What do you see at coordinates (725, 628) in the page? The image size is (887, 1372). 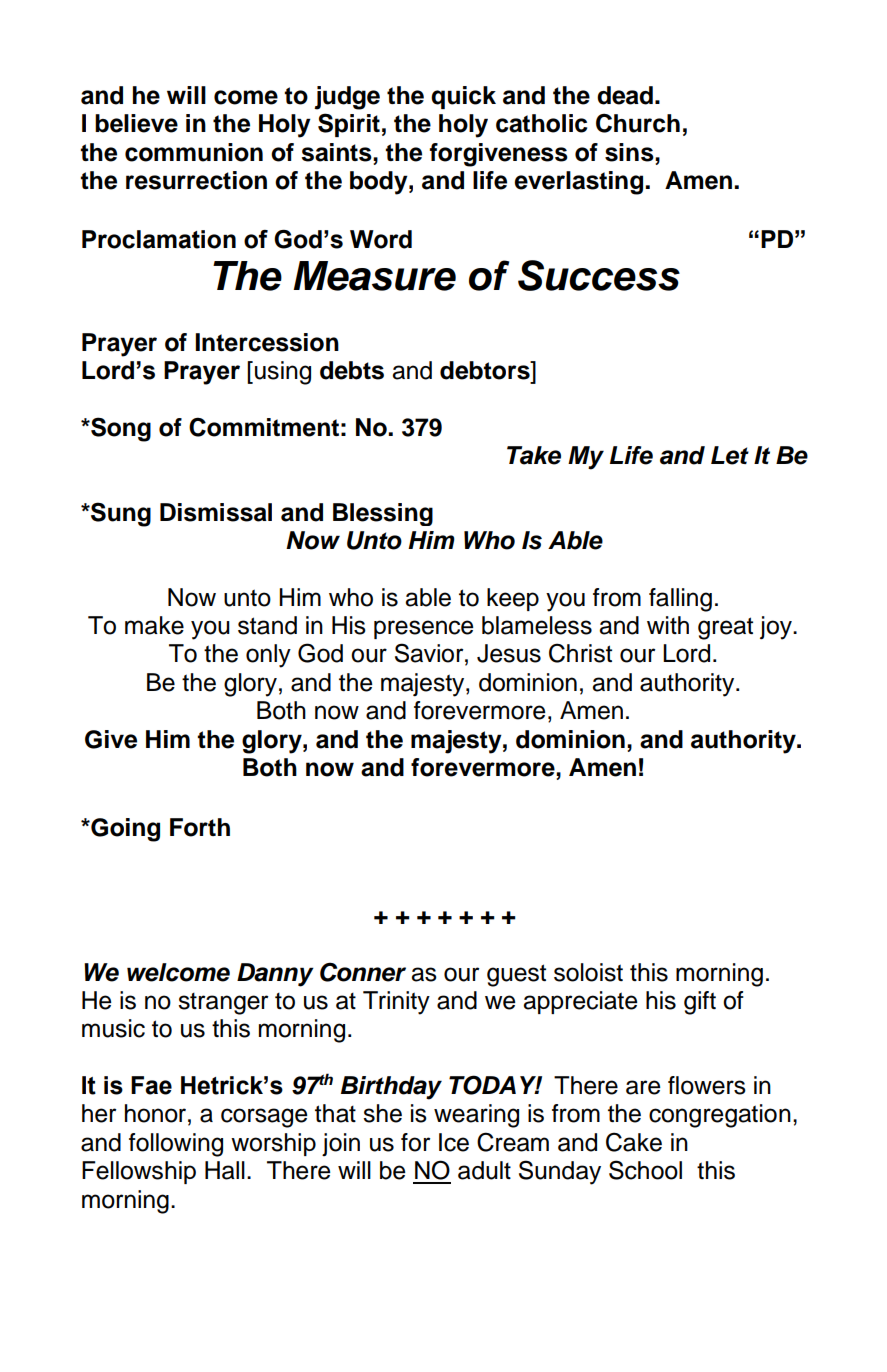 I see `great` at bounding box center [725, 628].
